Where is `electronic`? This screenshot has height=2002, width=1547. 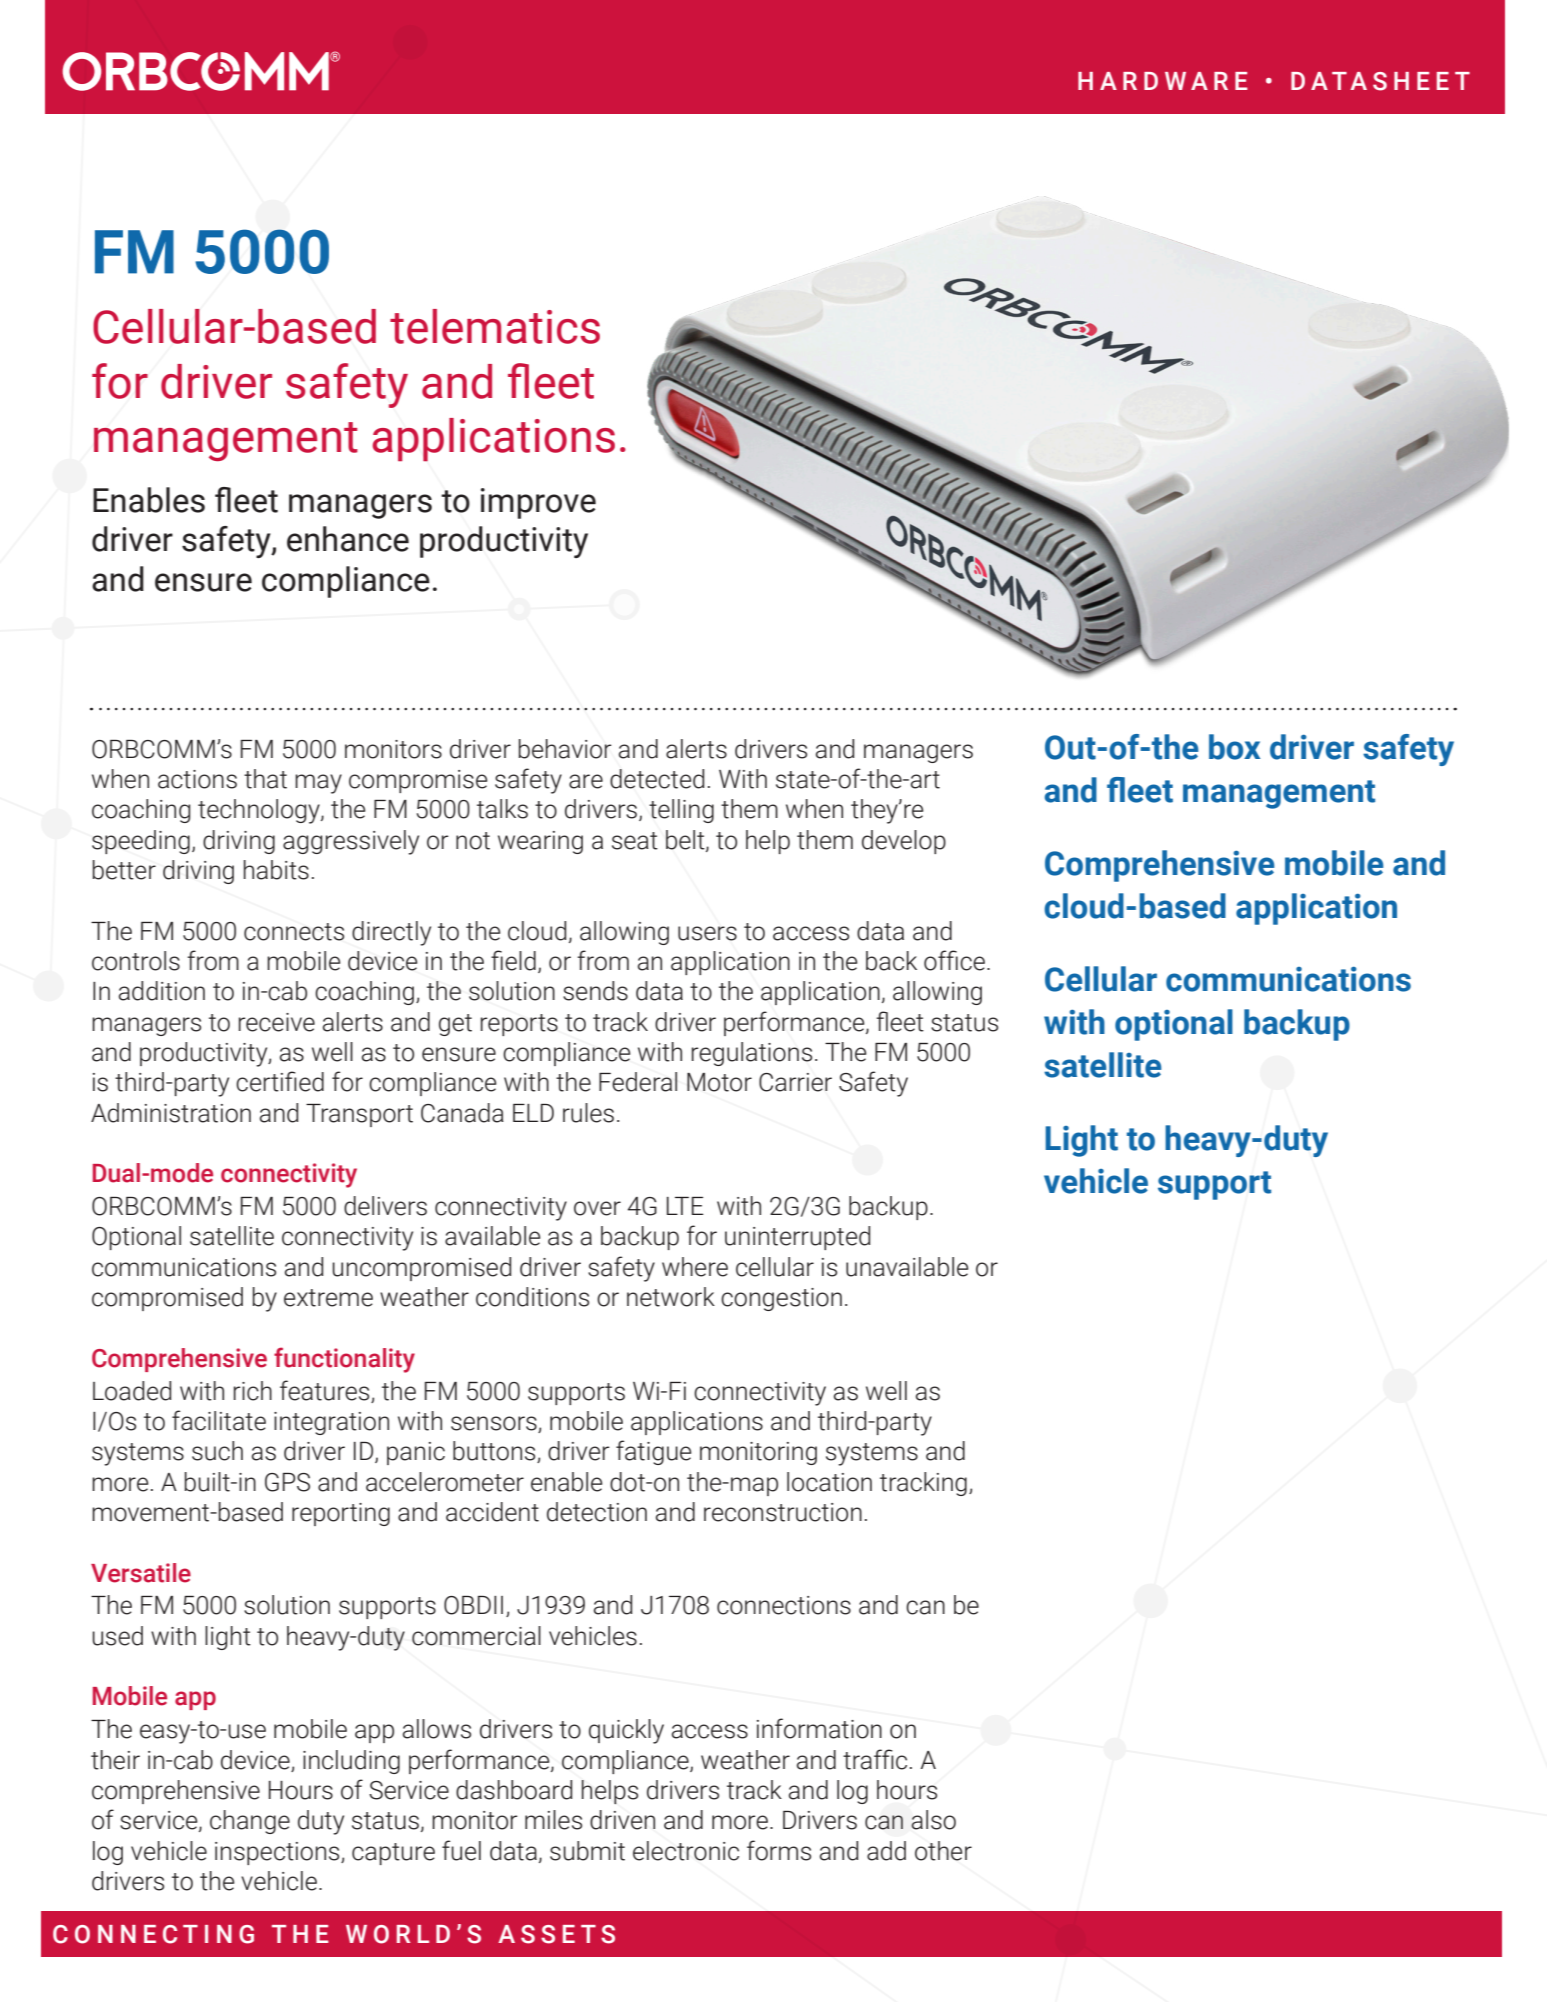
electronic is located at coordinates (686, 1851).
